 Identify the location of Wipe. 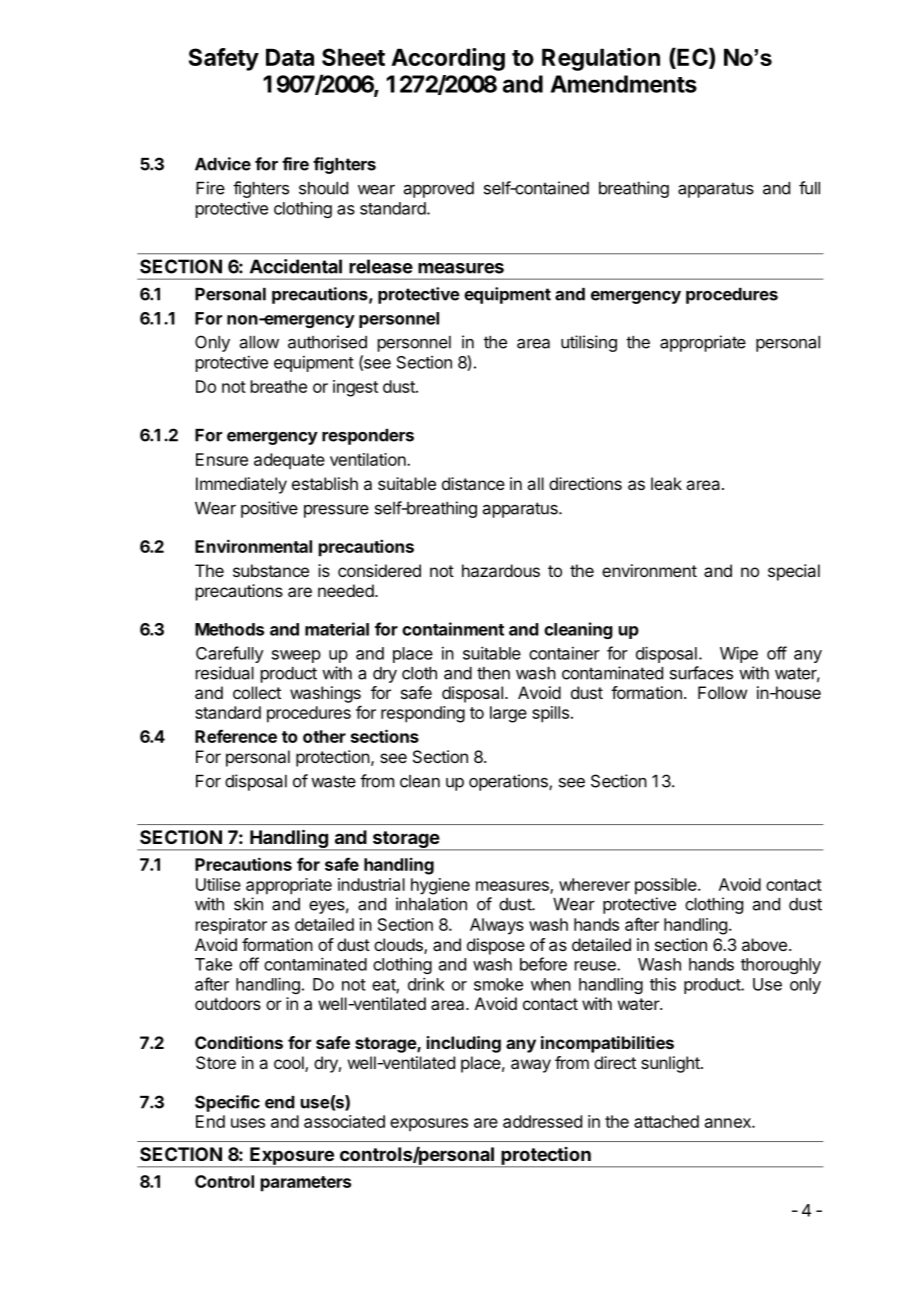
(739, 654).
